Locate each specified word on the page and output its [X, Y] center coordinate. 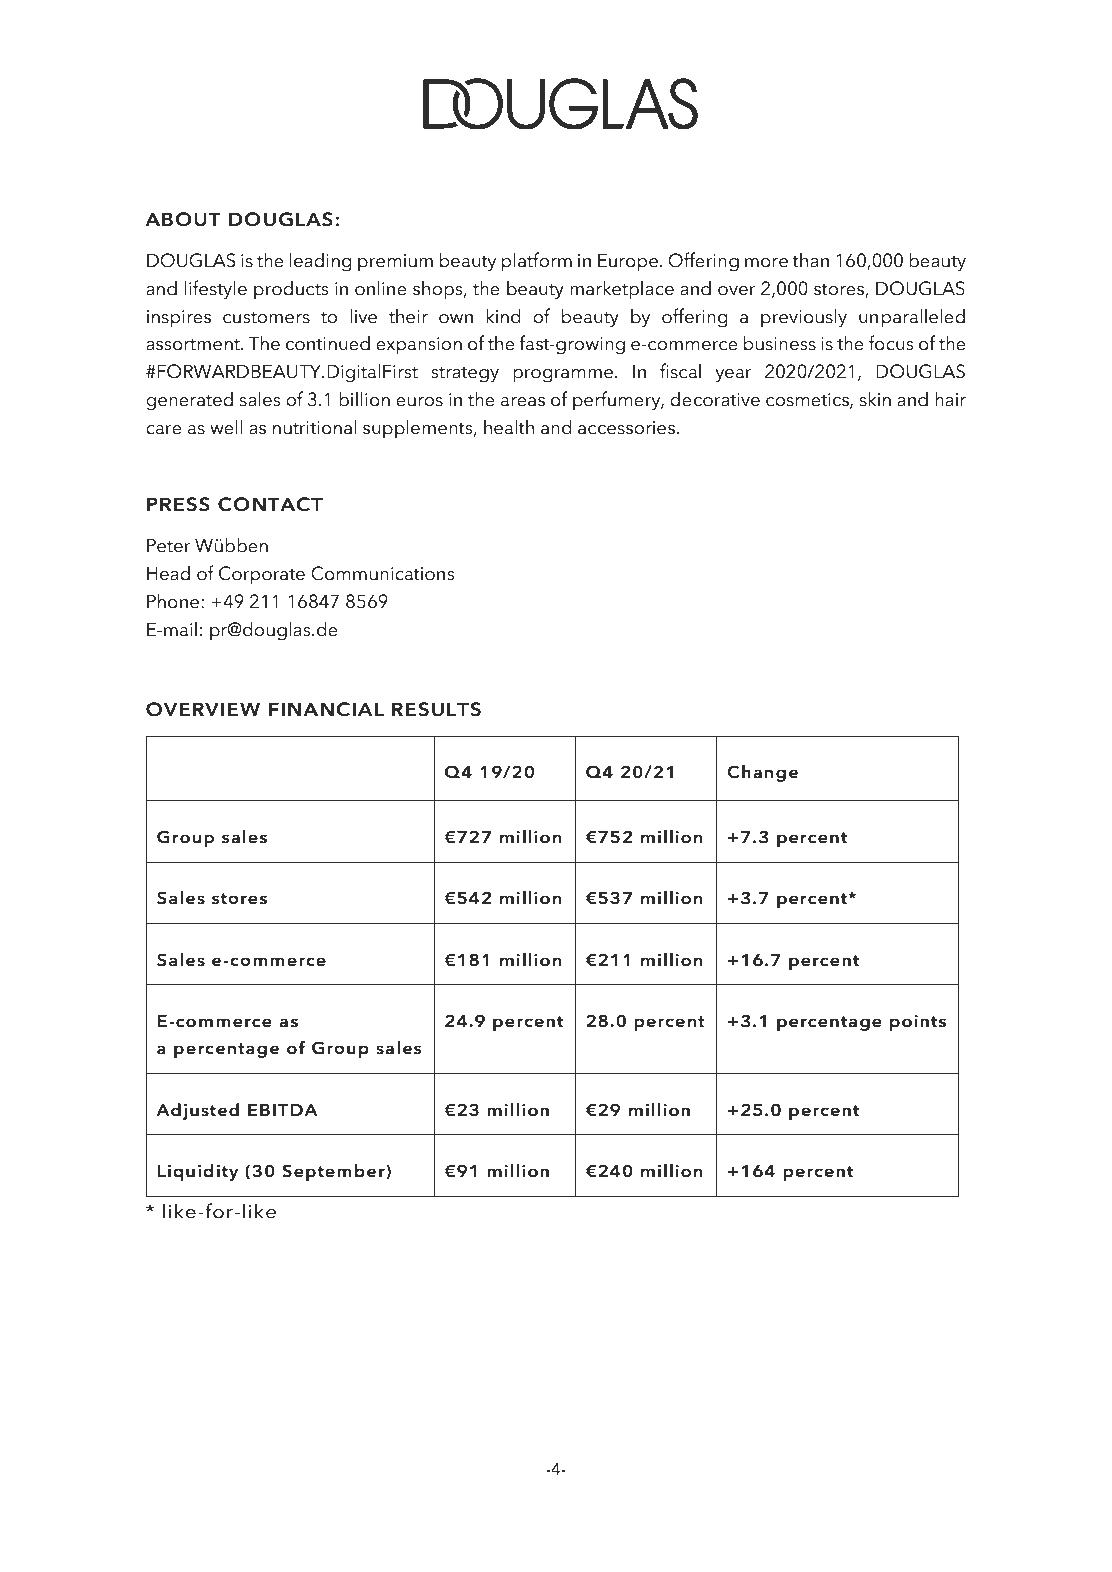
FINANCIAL [326, 709]
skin [875, 399]
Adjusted [197, 1111]
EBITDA [283, 1110]
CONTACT [270, 504]
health [509, 427]
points [918, 1023]
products [291, 290]
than [810, 260]
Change [762, 773]
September [334, 1172]
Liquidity [198, 1172]
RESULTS [436, 709]
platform [537, 262]
